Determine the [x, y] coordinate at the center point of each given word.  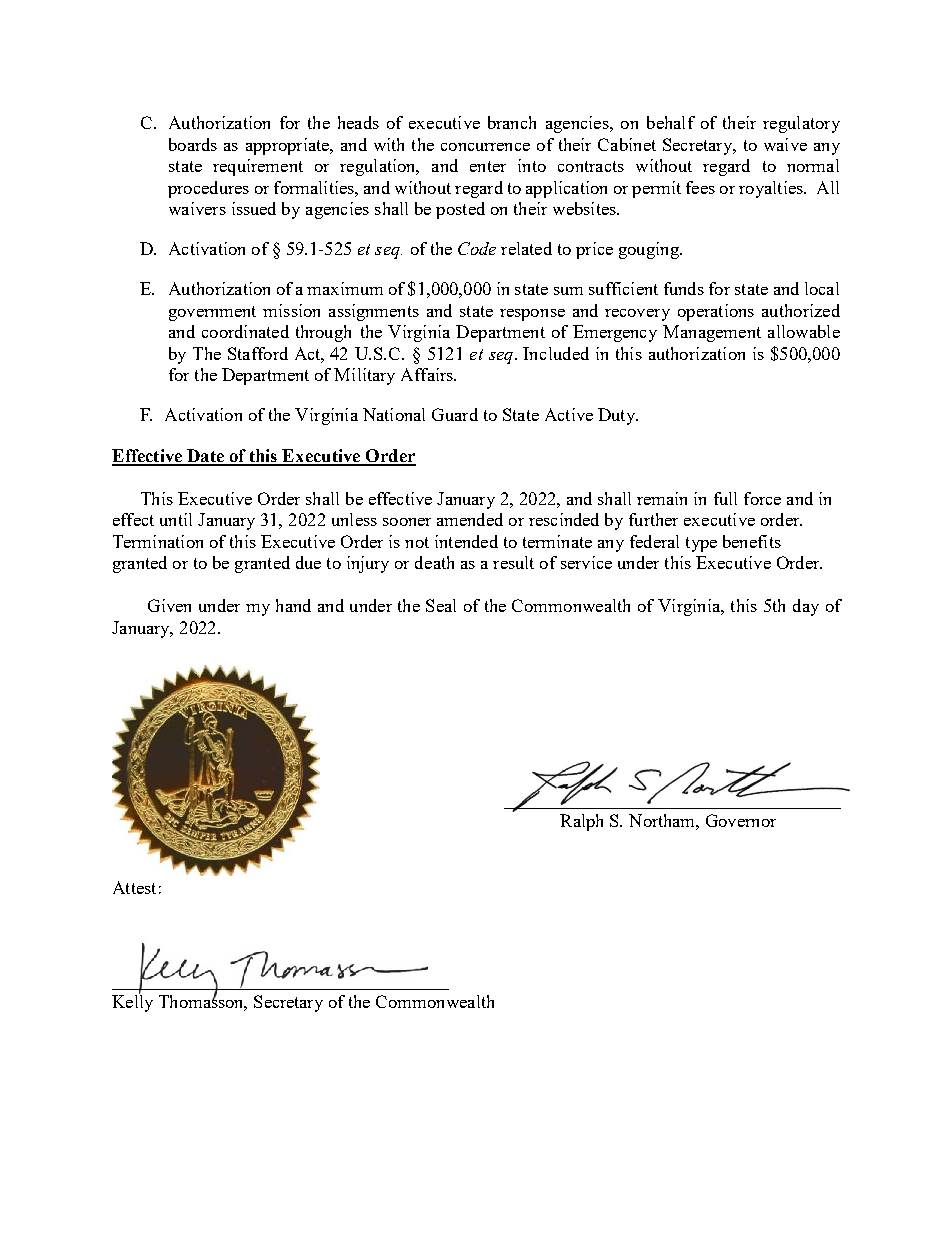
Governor [741, 820]
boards [193, 144]
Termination [158, 541]
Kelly [132, 1002]
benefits [752, 541]
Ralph [581, 822]
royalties [772, 189]
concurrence [485, 147]
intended [466, 541]
